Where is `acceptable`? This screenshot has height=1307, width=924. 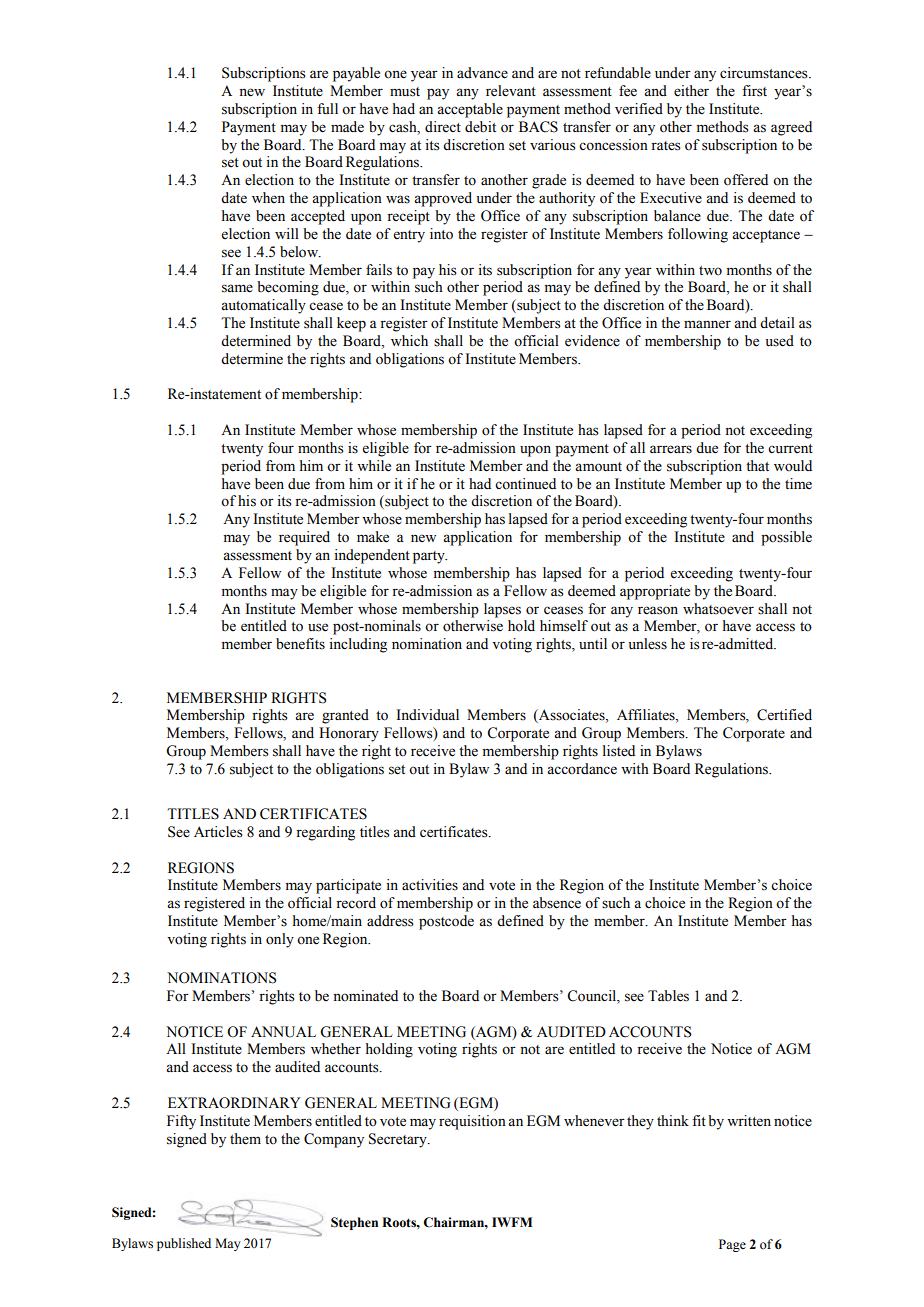 acceptable is located at coordinates (470, 110).
